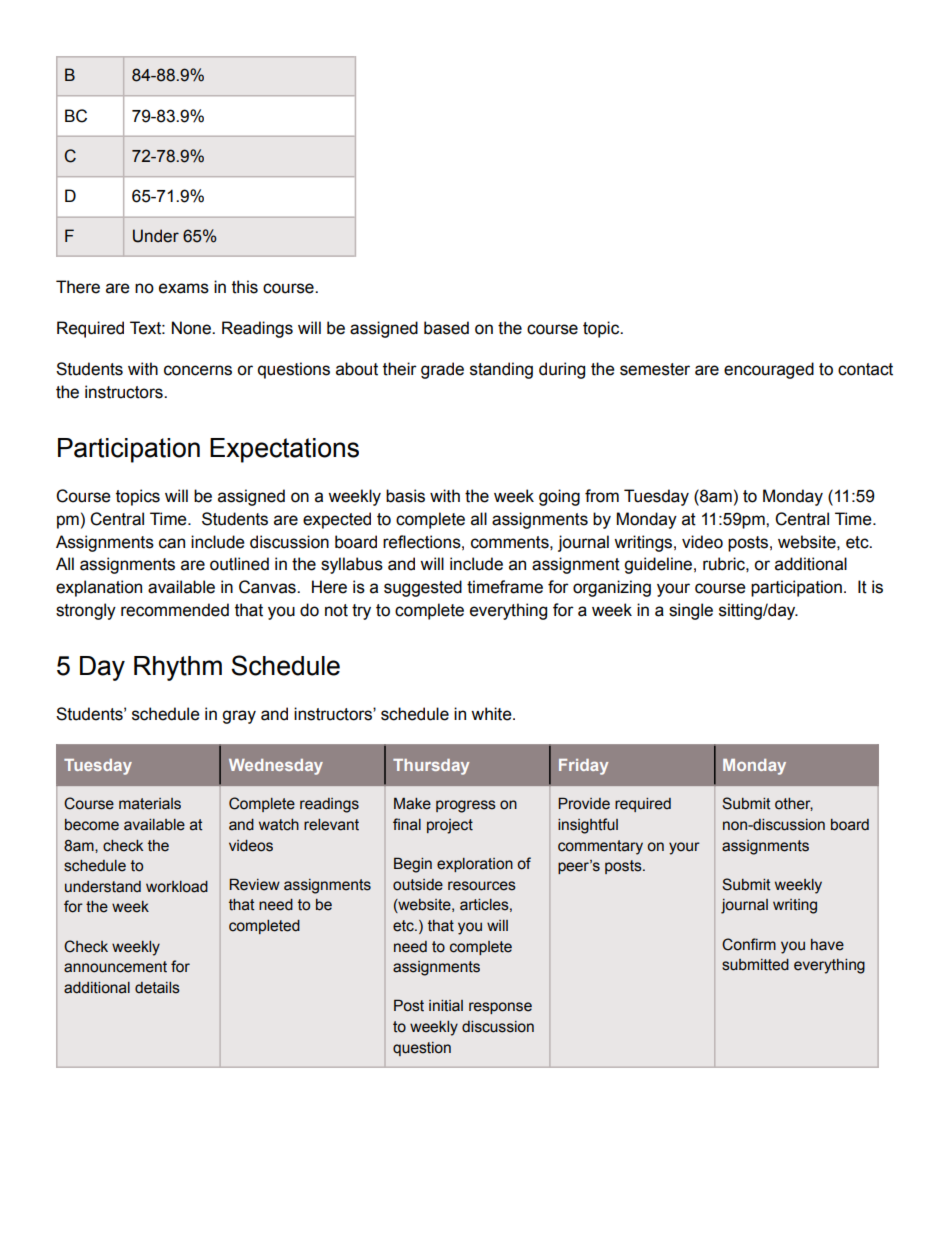 The image size is (952, 1233). Describe the element at coordinates (691, 611) in the screenshot. I see `single` at that location.
